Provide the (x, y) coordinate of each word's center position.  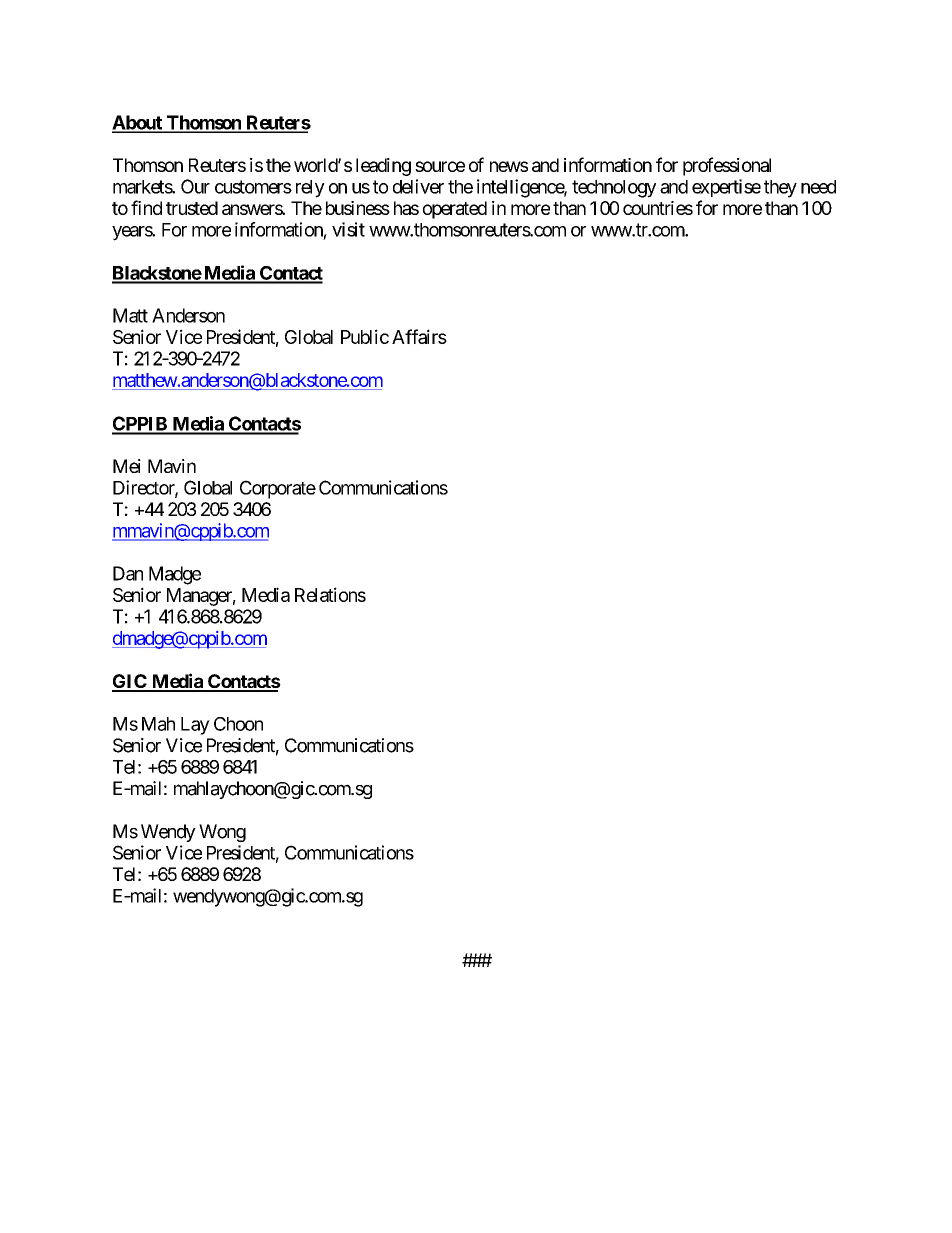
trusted (192, 208)
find (146, 207)
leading (383, 167)
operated (455, 210)
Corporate (278, 489)
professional (727, 166)
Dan (128, 573)
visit (348, 229)
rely (310, 189)
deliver (418, 186)
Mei (127, 466)
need (818, 187)
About (138, 123)
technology (614, 189)
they (780, 189)
